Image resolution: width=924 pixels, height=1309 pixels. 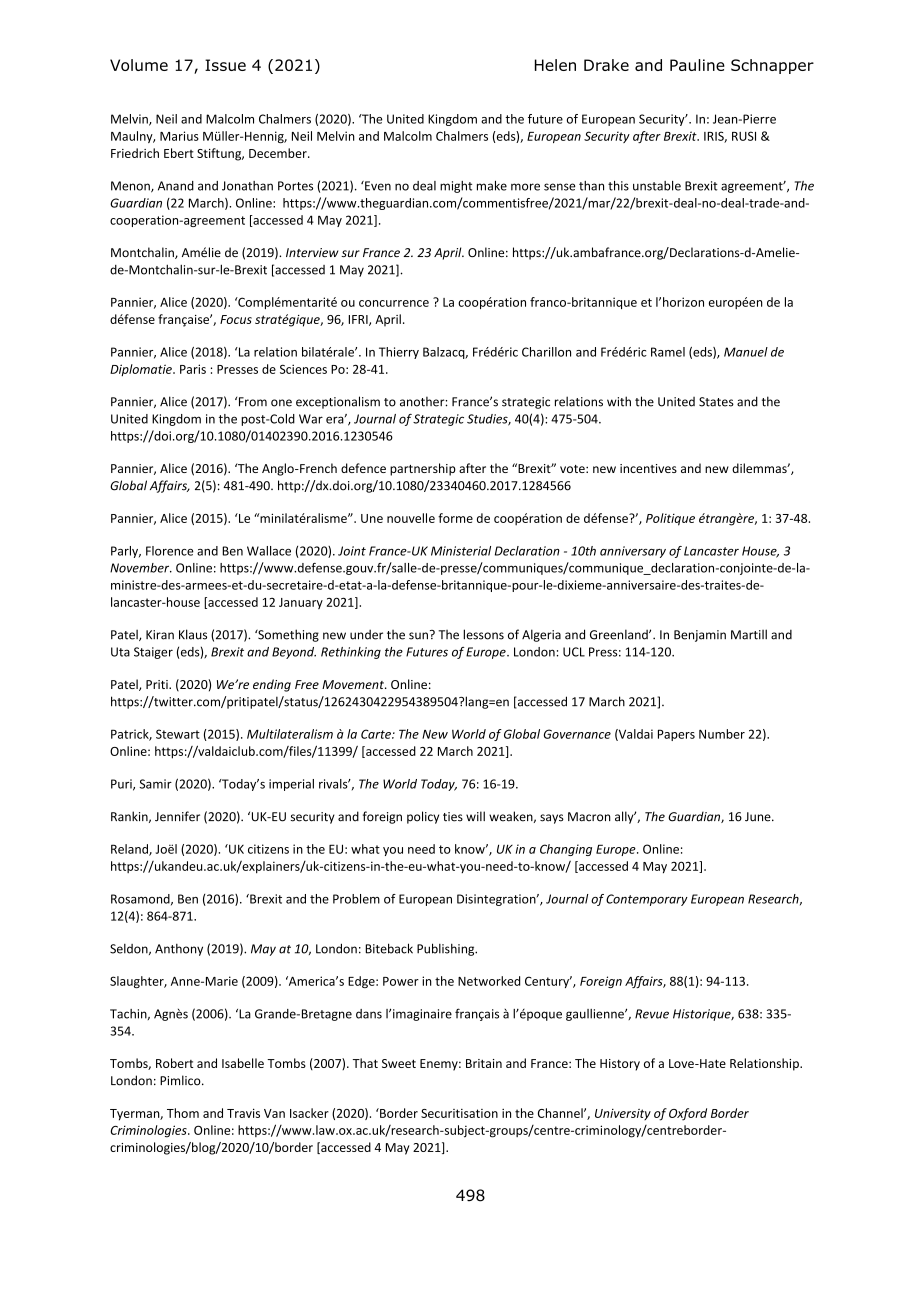 What do you see at coordinates (193, 369) in the screenshot?
I see `Paris` at bounding box center [193, 369].
